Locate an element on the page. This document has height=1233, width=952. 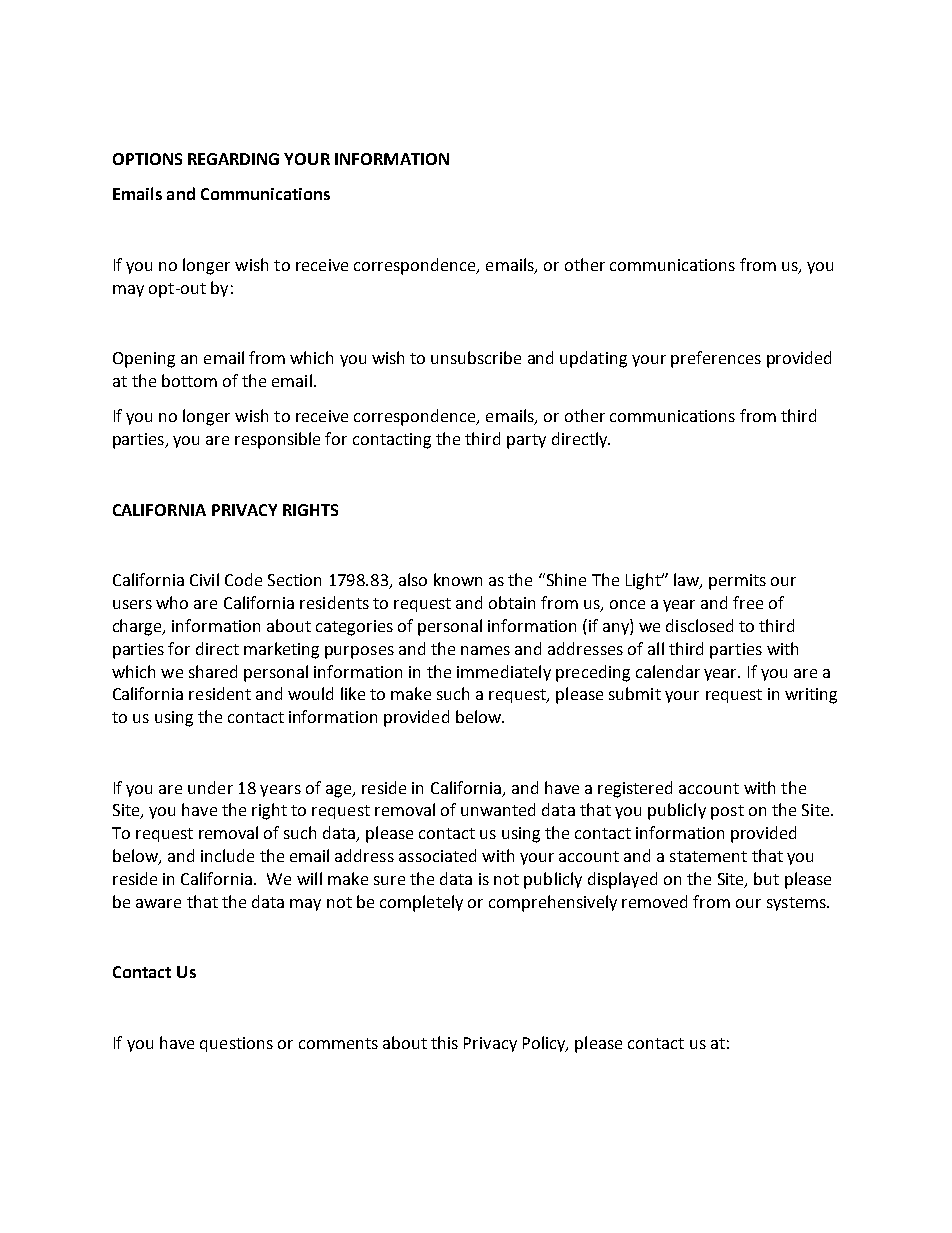
this is located at coordinates (444, 1042).
